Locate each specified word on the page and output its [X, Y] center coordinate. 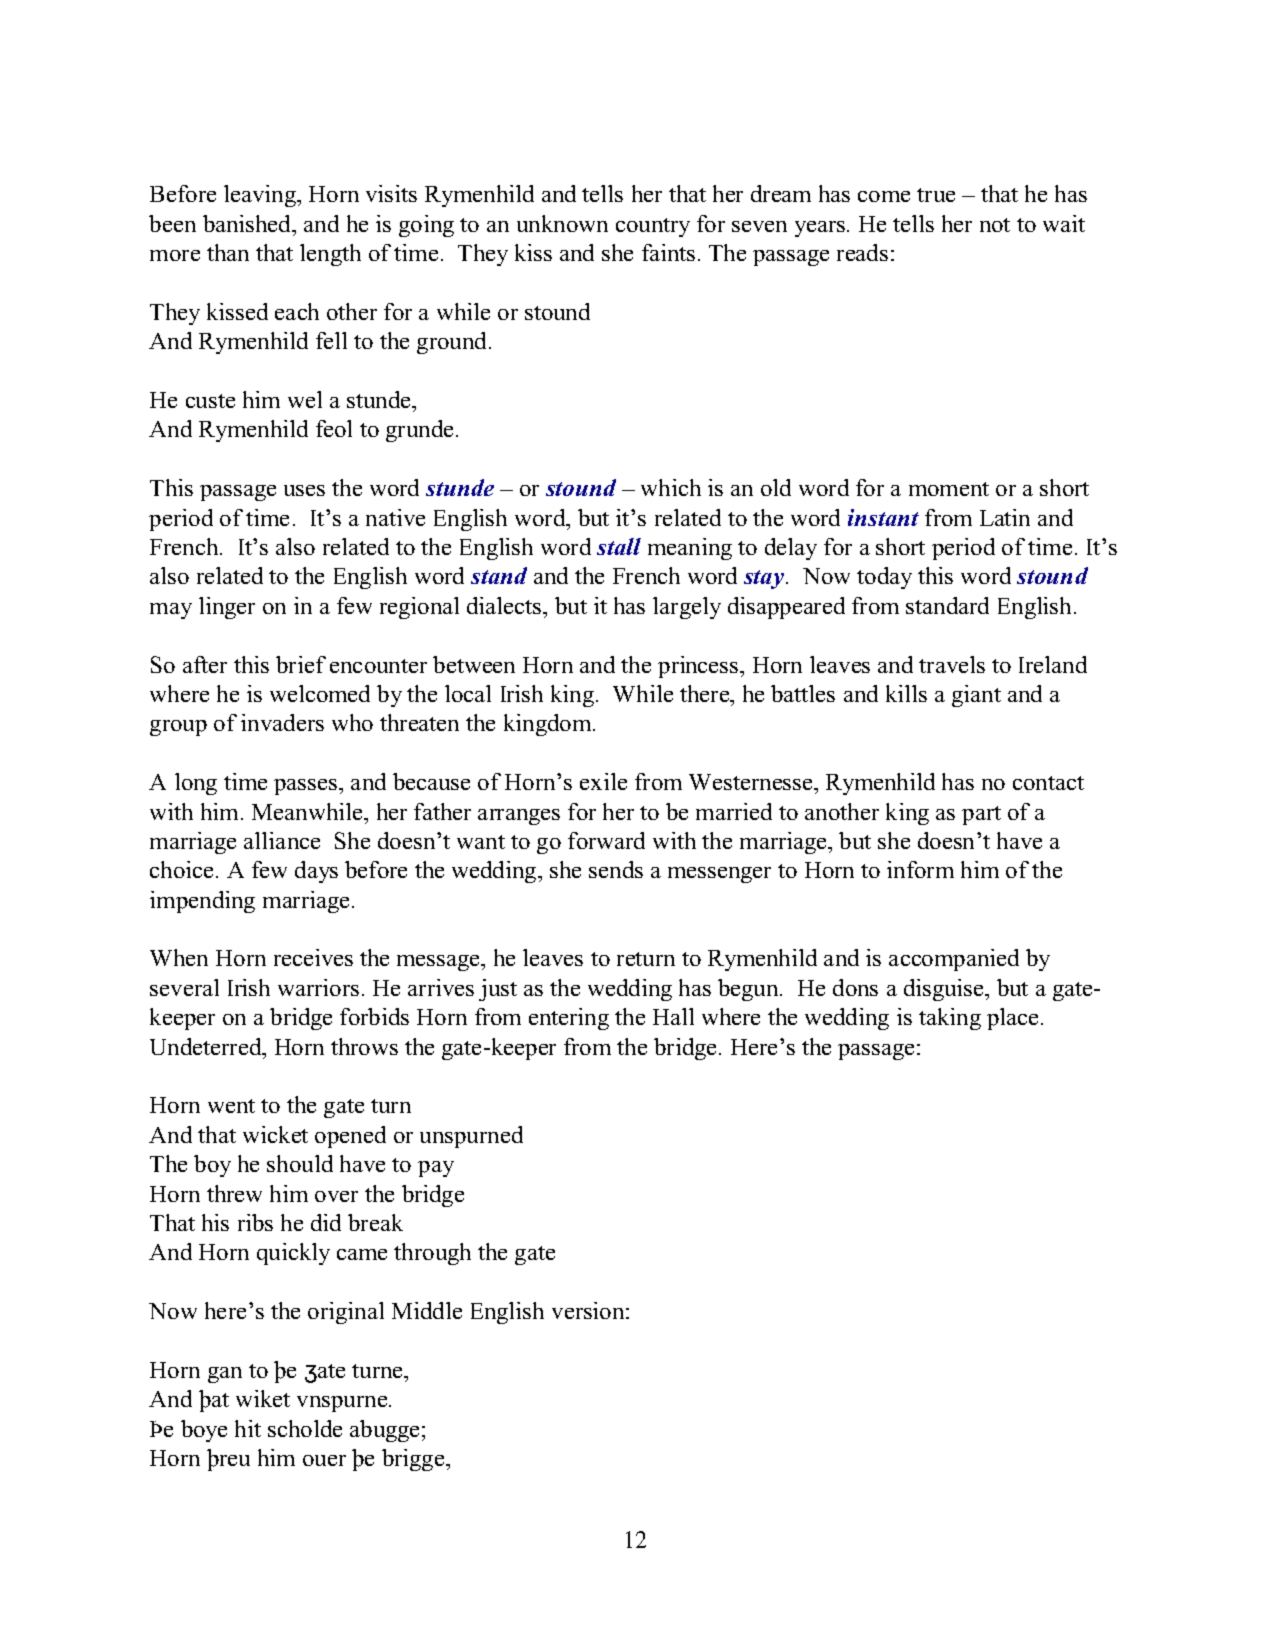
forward [606, 840]
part [981, 815]
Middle [427, 1310]
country [653, 227]
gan [225, 1375]
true [936, 195]
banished [248, 223]
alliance [282, 840]
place [1012, 1019]
